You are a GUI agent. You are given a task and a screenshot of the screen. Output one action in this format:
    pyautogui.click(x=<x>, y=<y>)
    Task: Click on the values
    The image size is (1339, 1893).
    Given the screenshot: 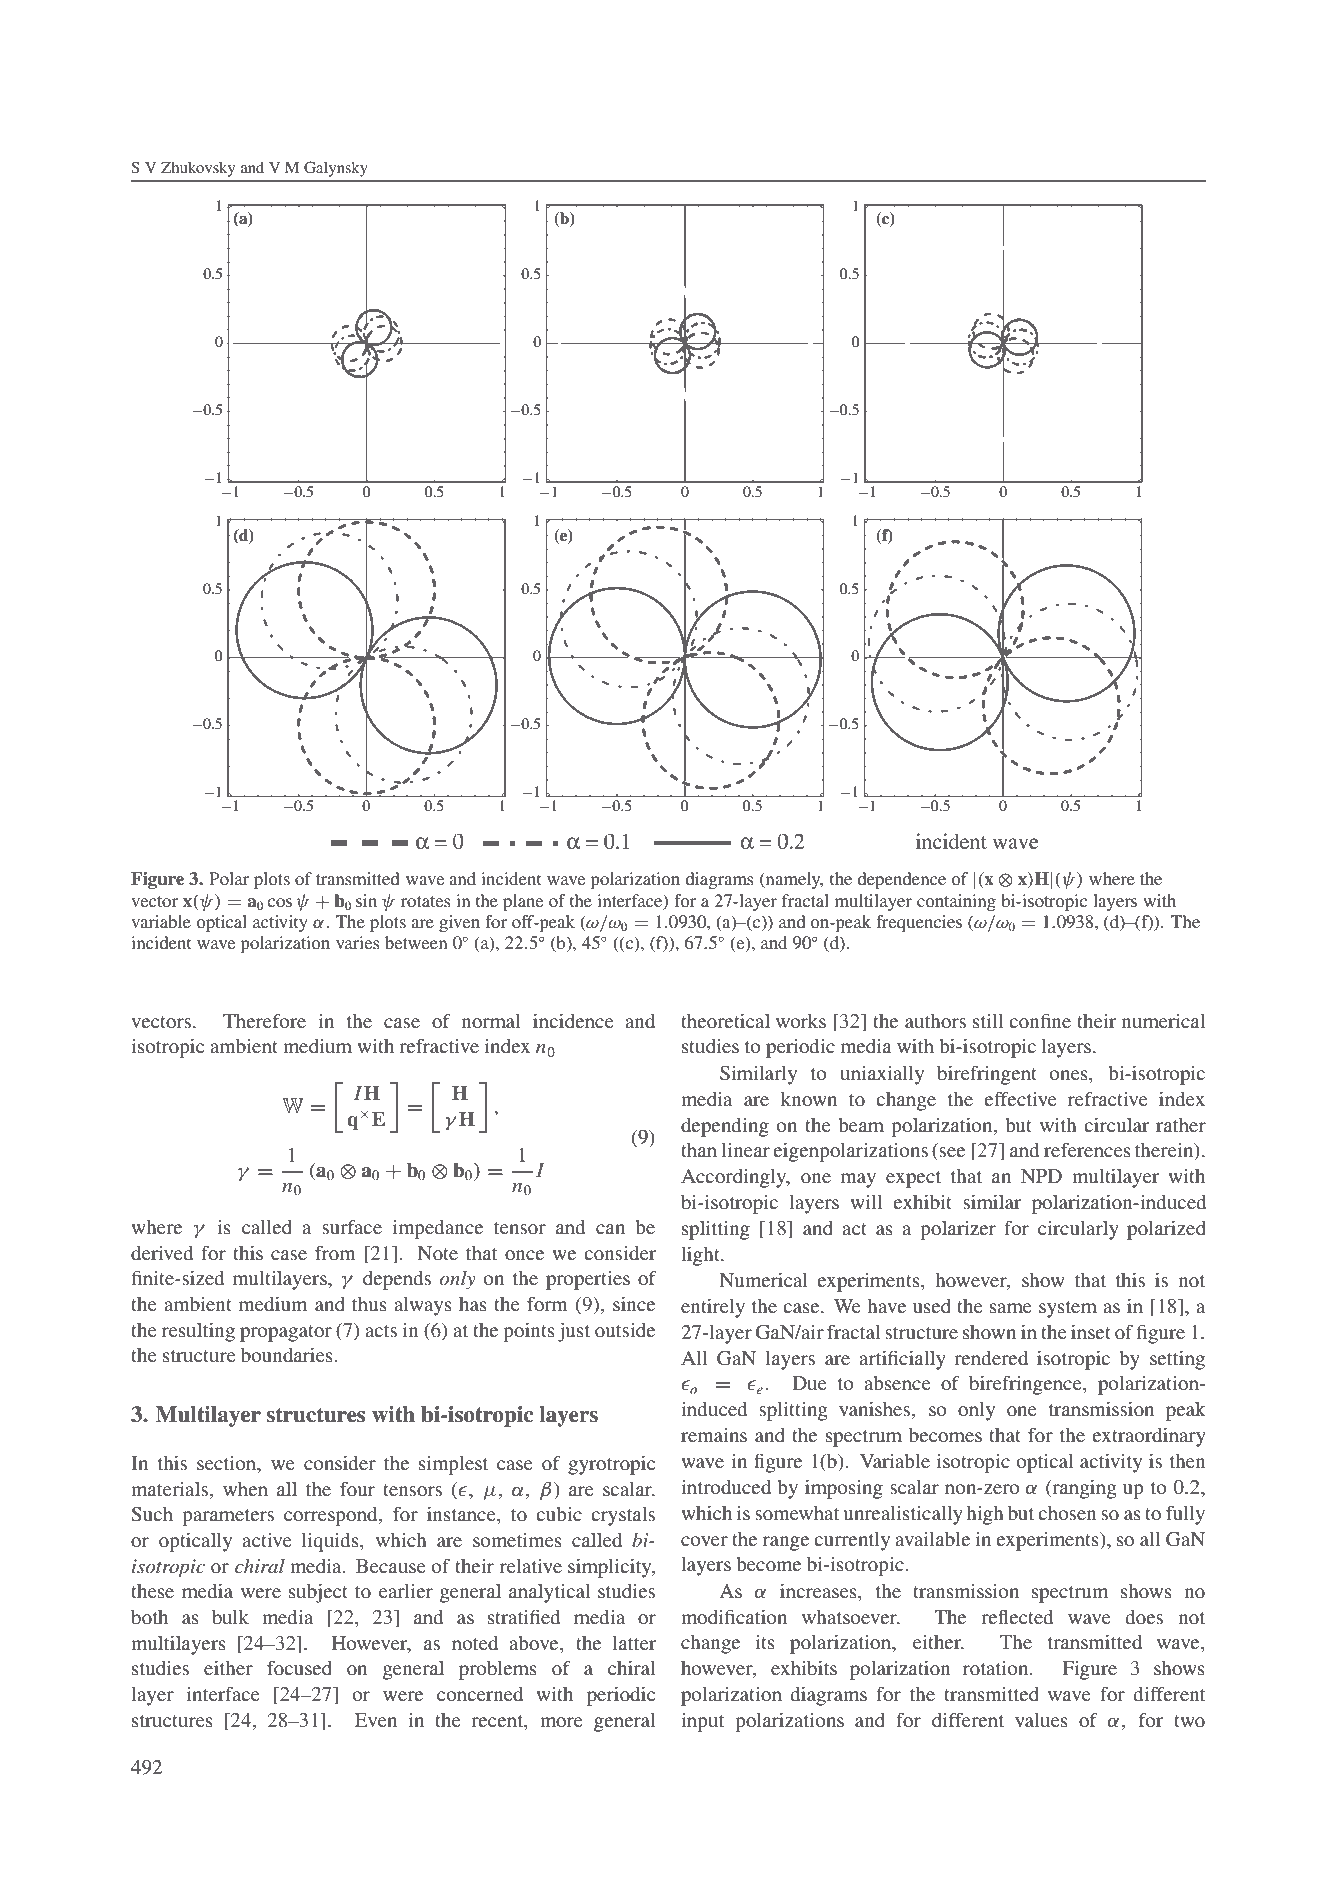 What is the action you would take?
    pyautogui.click(x=1041, y=1720)
